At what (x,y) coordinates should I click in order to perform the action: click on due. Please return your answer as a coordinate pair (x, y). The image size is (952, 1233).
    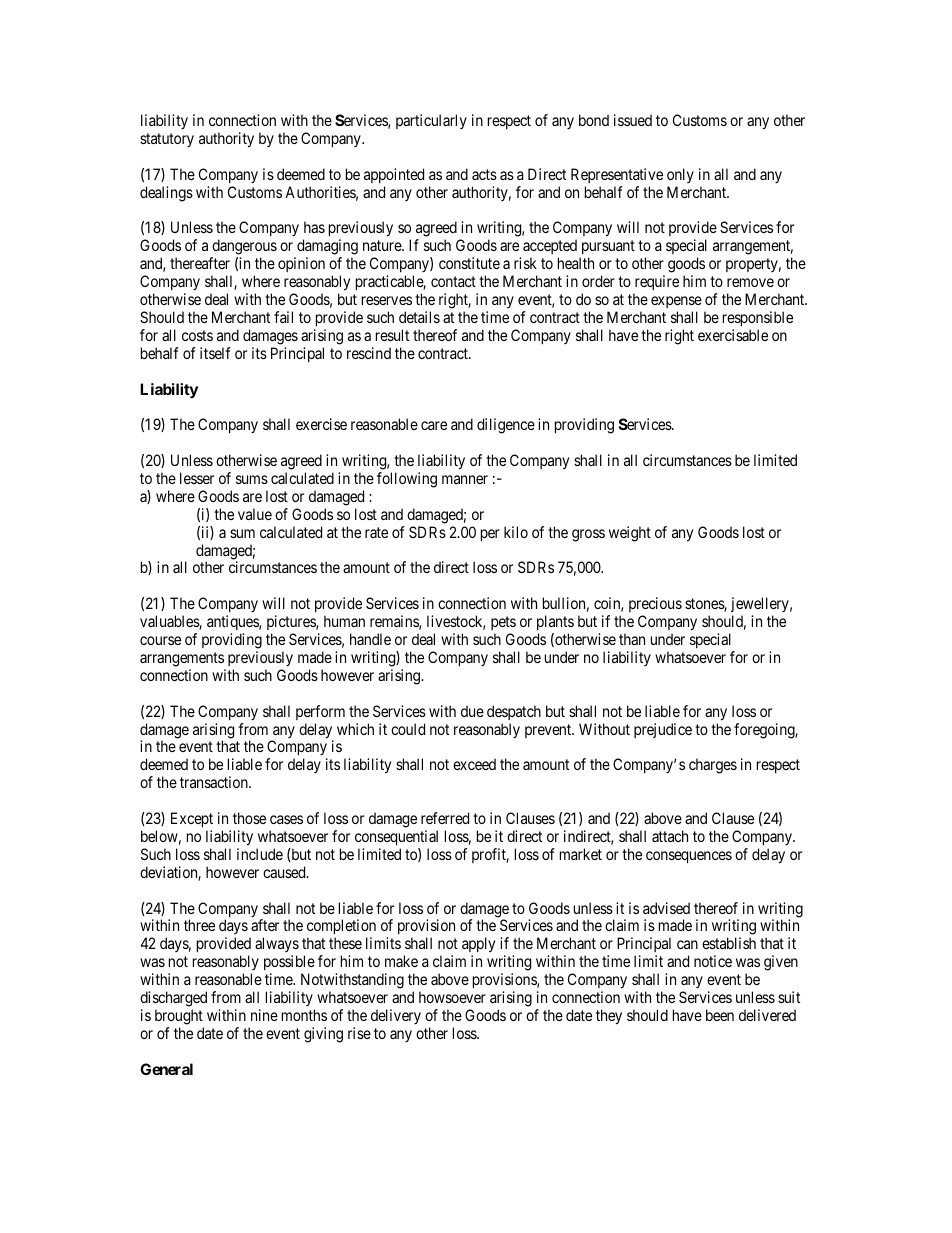
    Looking at the image, I should click on (472, 711).
